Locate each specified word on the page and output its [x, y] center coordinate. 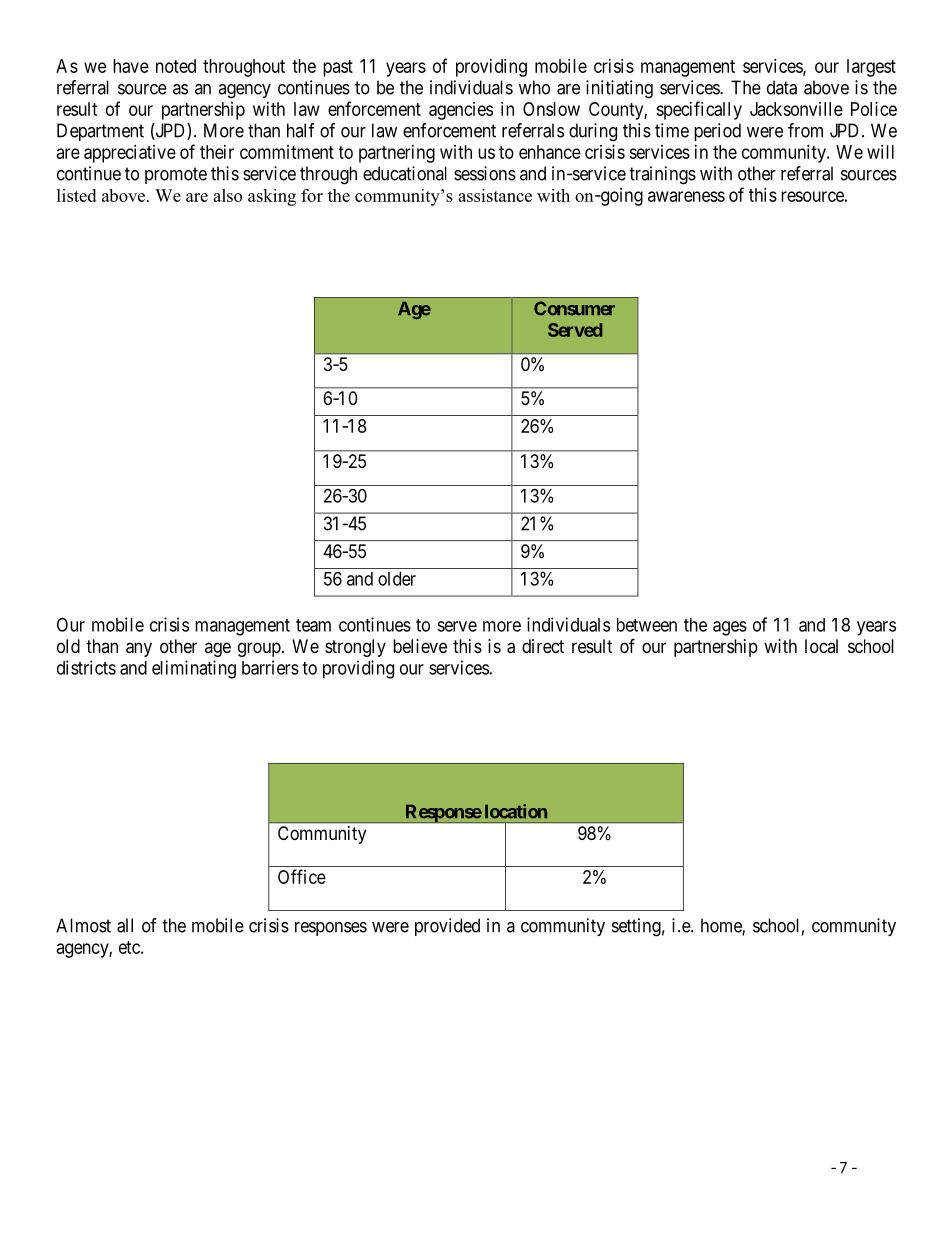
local [821, 646]
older [397, 579]
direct [543, 646]
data [782, 87]
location [516, 811]
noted [176, 66]
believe [420, 646]
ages [730, 628]
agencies [461, 111]
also [227, 195]
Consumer [574, 308]
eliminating [194, 669]
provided [447, 927]
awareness [686, 196]
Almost [83, 925]
